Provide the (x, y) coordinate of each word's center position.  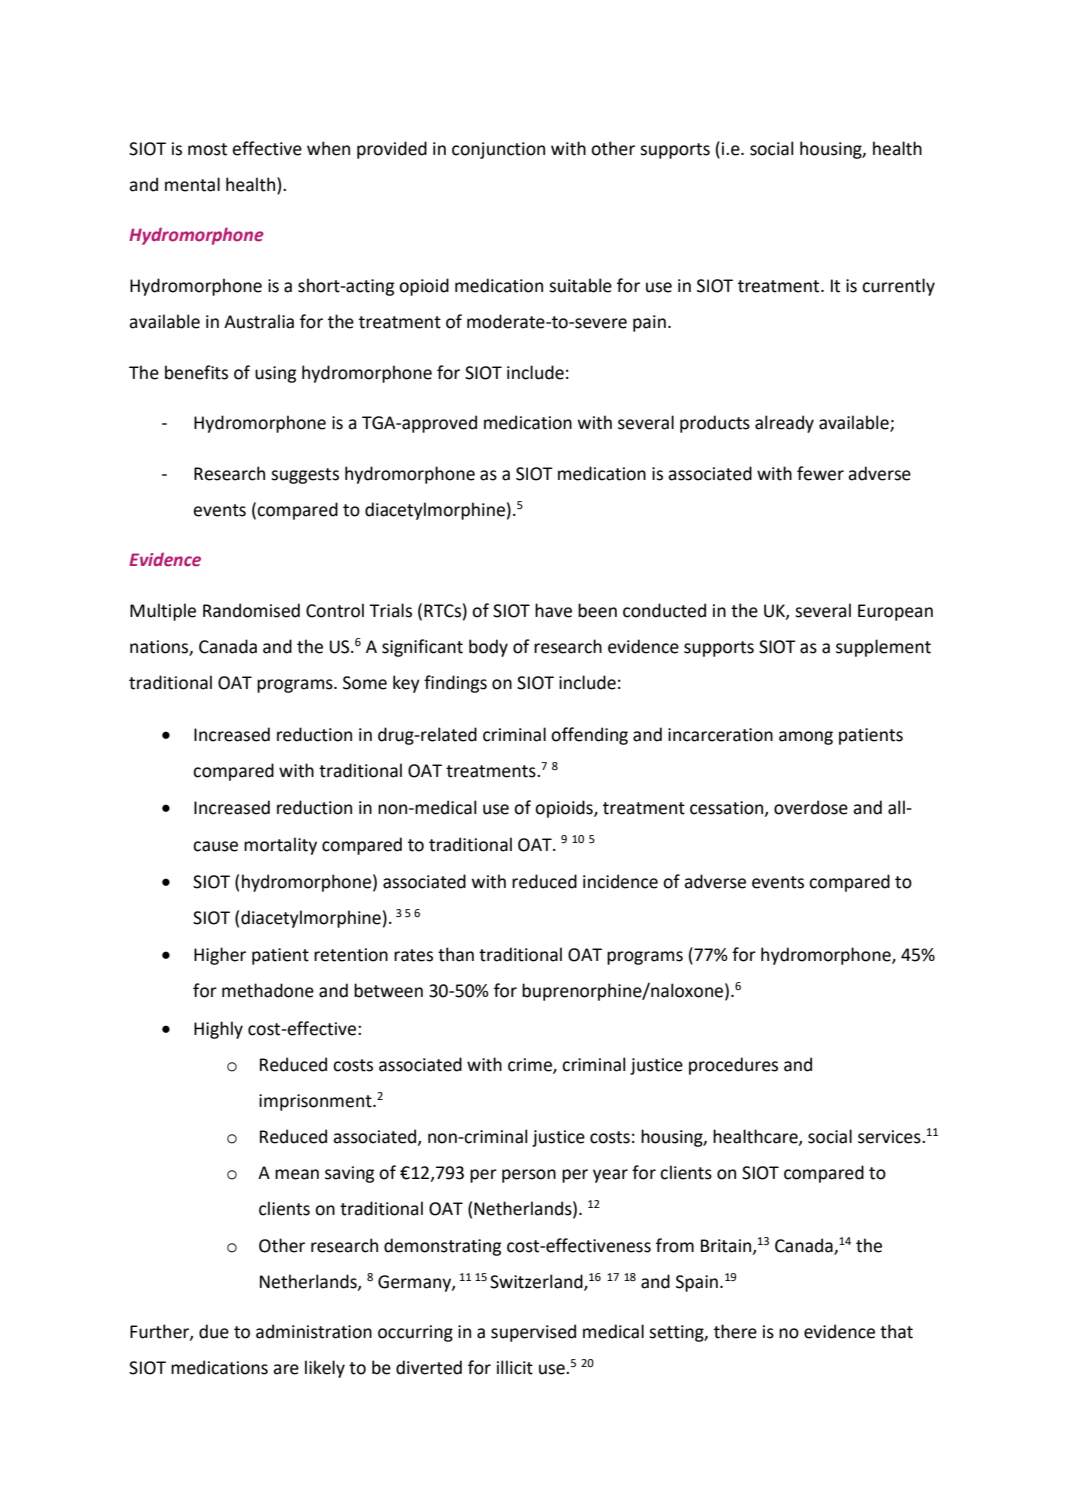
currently (898, 287)
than (456, 954)
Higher (220, 956)
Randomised (251, 610)
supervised (533, 1333)
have (553, 610)
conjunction (498, 150)
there (735, 1331)
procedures (733, 1066)
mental (192, 184)
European (895, 612)
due (214, 1331)
